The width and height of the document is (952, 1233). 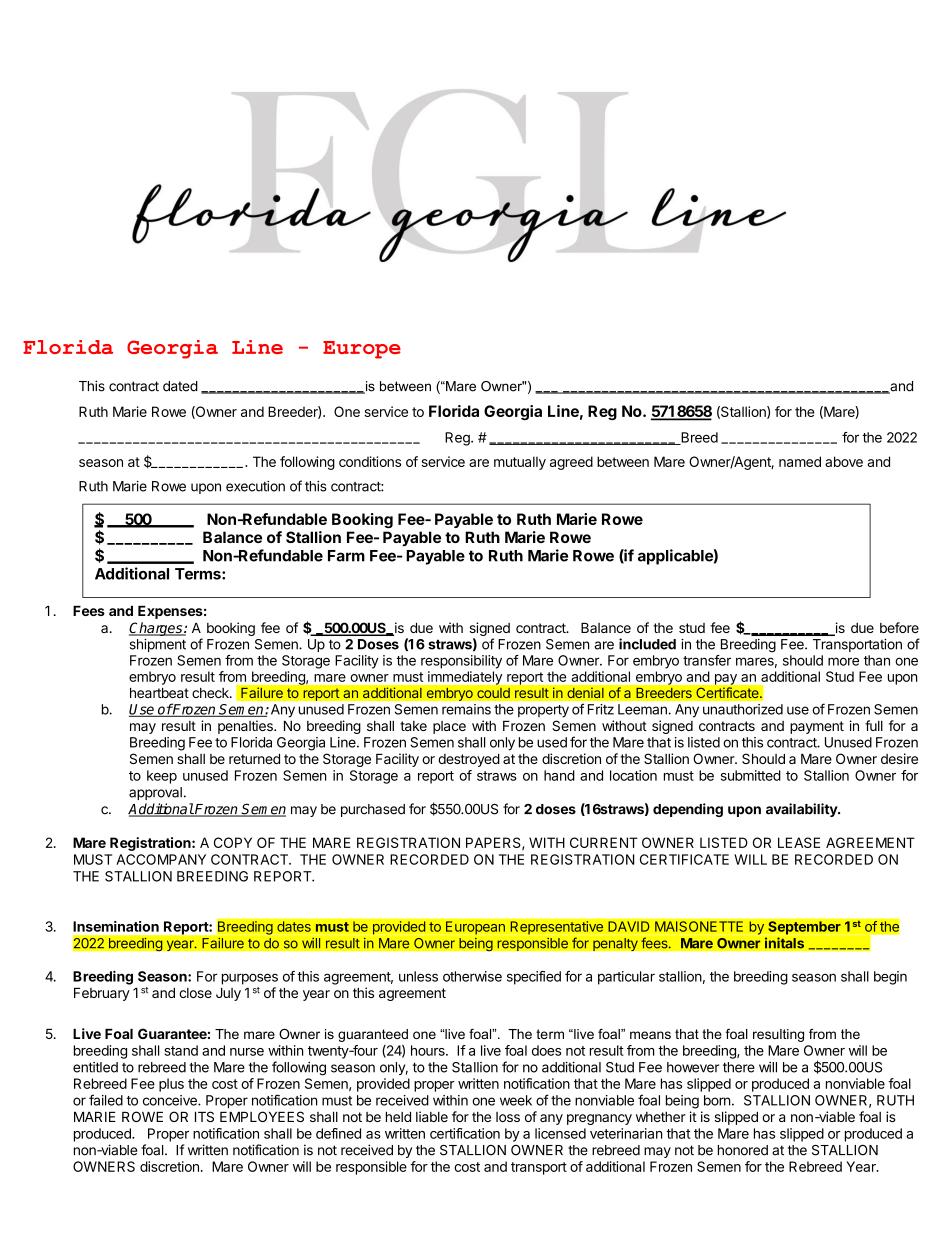 What do you see at coordinates (204, 1116) in the document?
I see `ITS` at bounding box center [204, 1116].
